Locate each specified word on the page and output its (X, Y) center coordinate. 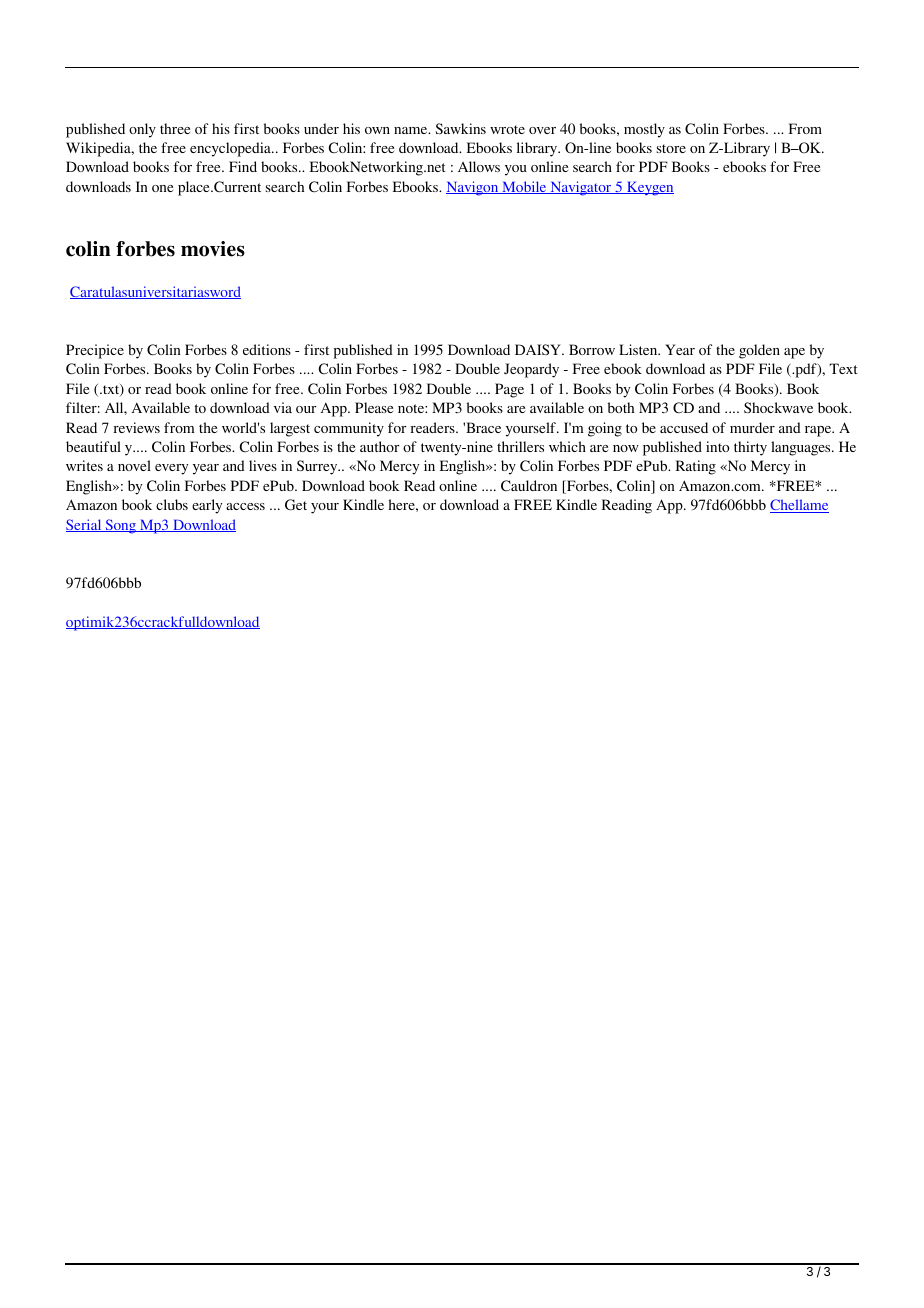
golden (759, 351)
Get (296, 505)
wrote (507, 129)
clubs (172, 504)
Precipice (95, 351)
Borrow (592, 349)
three (175, 128)
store (671, 148)
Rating (696, 467)
